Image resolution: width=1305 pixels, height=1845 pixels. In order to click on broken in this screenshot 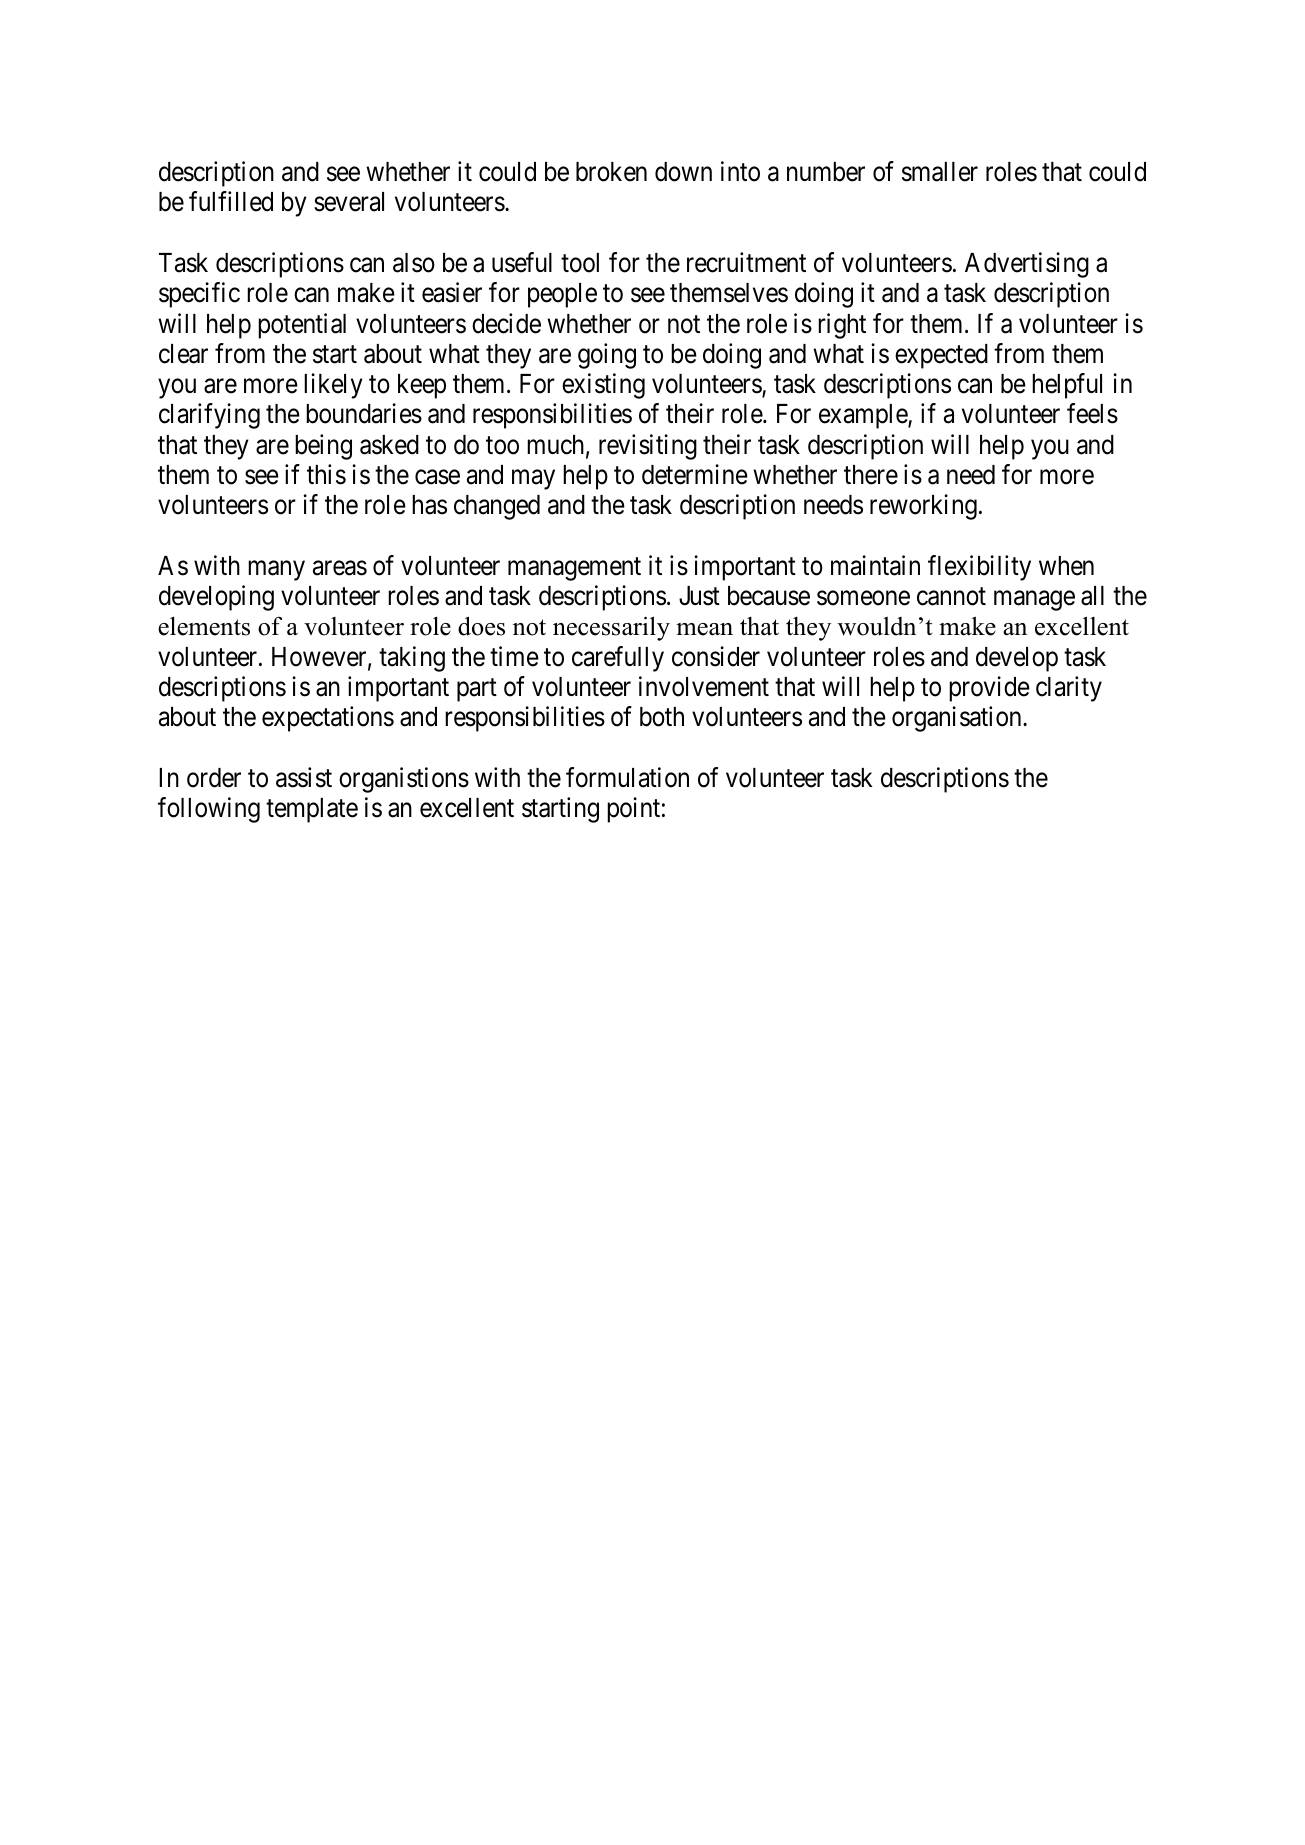, I will do `click(611, 172)`.
